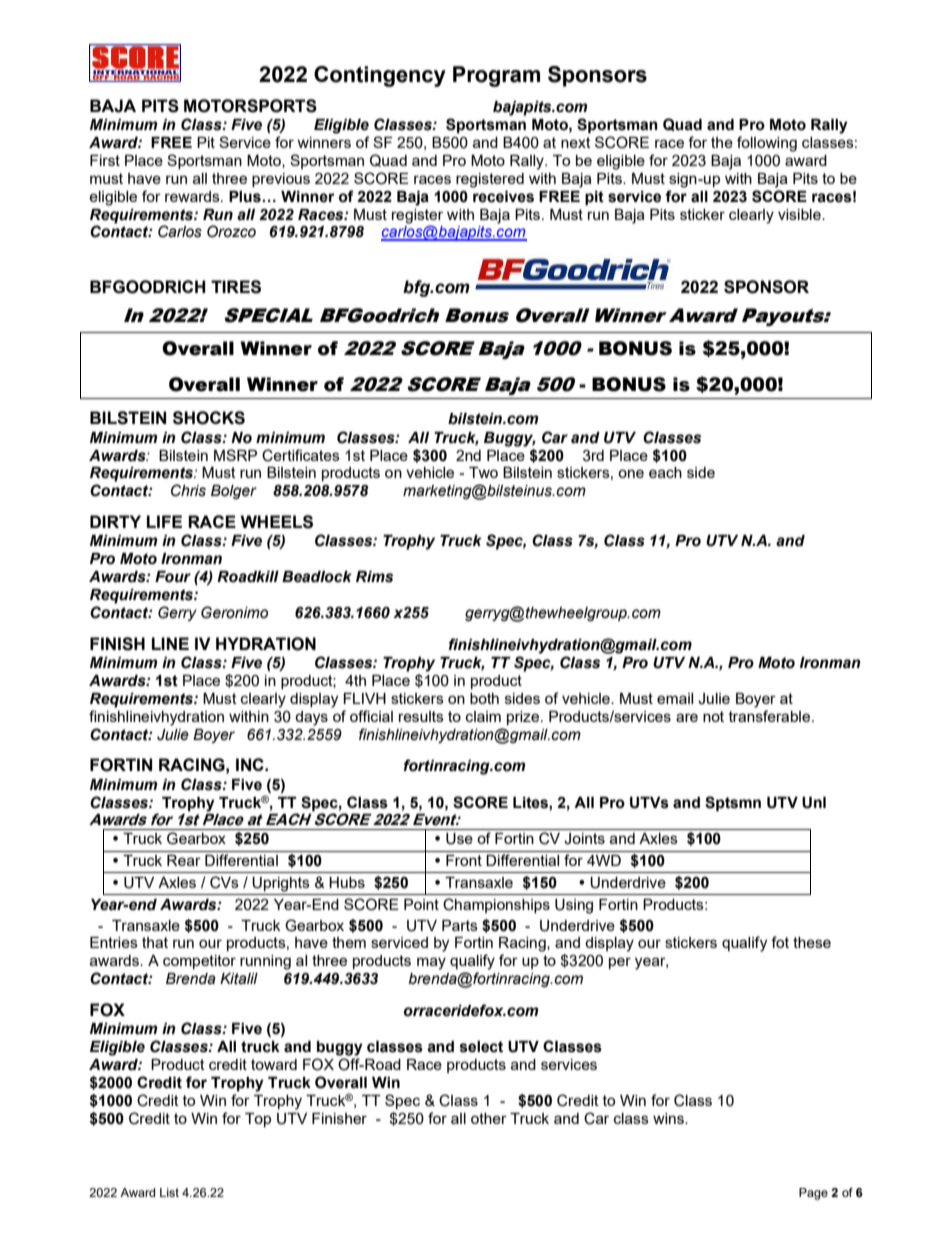 The image size is (952, 1233). I want to click on both, so click(484, 698).
